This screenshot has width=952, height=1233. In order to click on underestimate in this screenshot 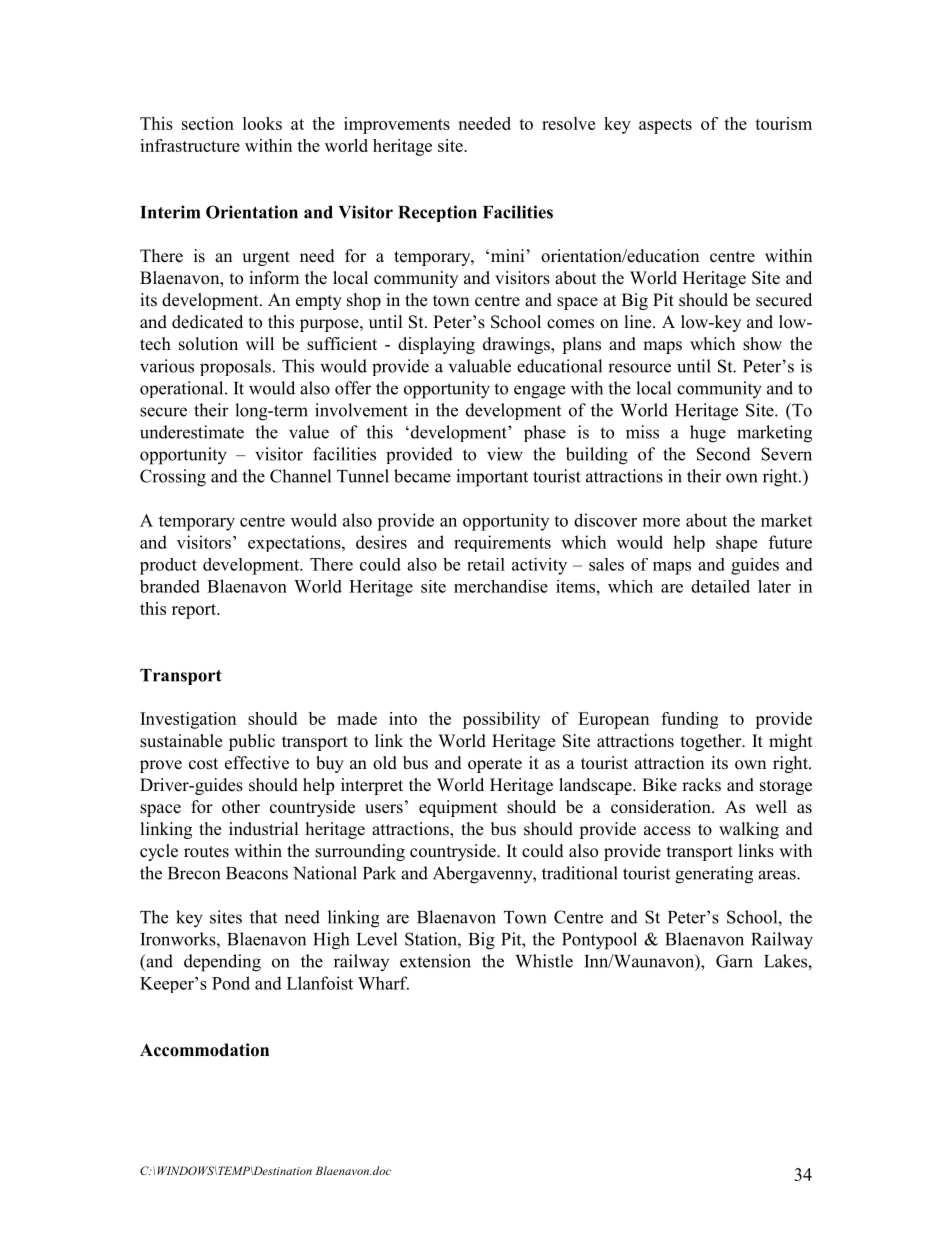, I will do `click(192, 432)`.
